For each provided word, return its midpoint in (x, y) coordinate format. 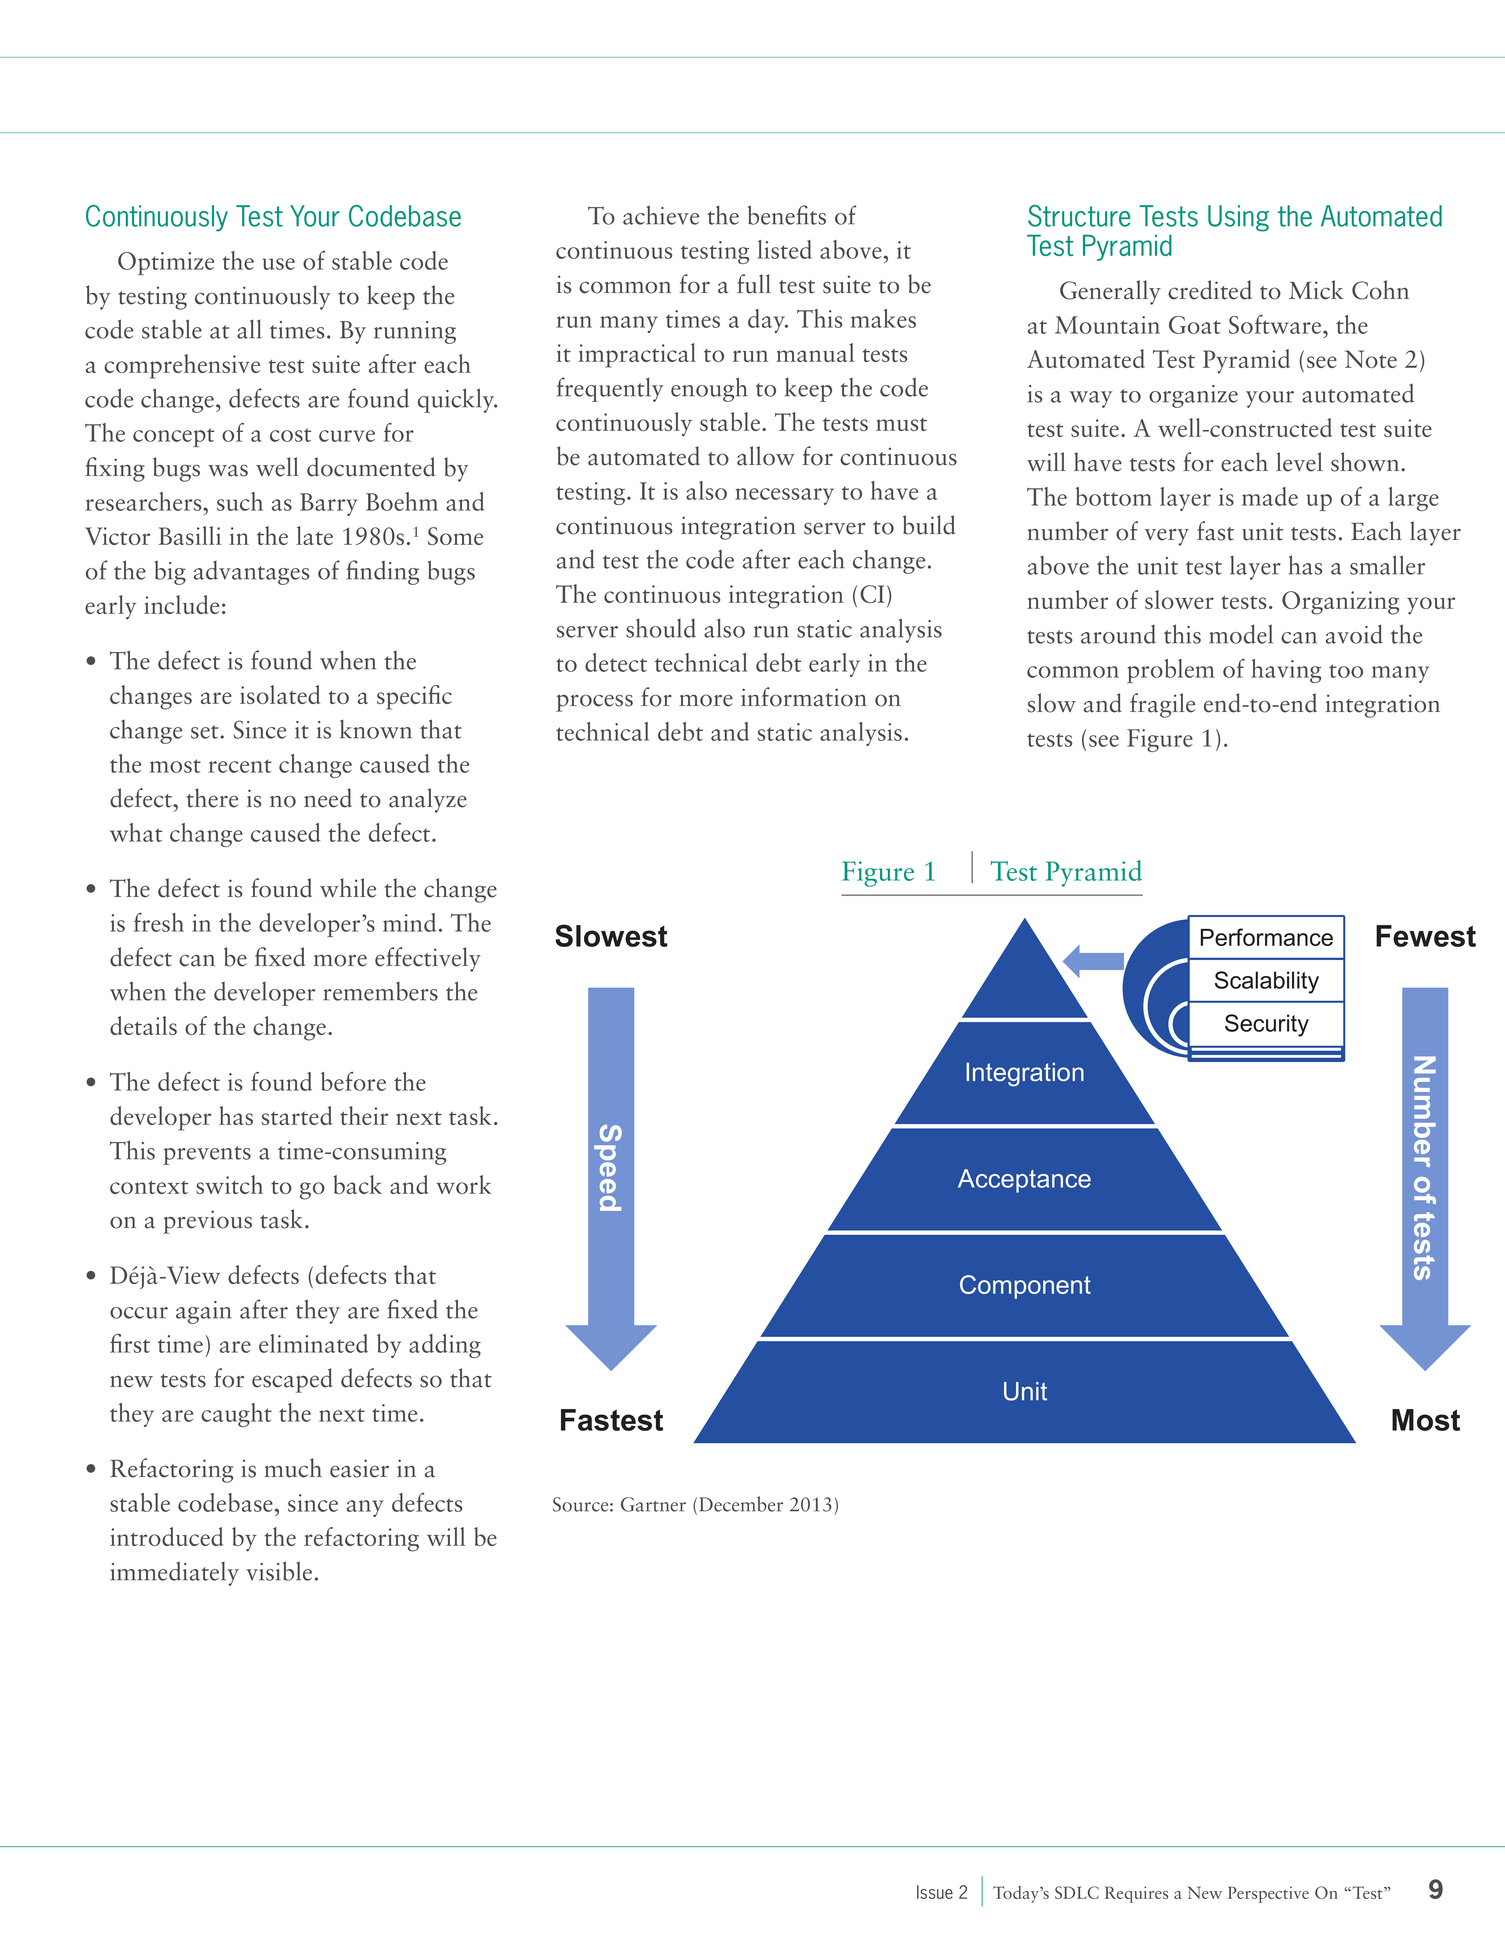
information (804, 697)
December (741, 1504)
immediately (174, 1573)
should (661, 628)
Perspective (1268, 1894)
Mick (1316, 290)
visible (279, 1571)
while (348, 888)
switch (229, 1184)
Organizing (1340, 603)
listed (785, 249)
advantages (251, 573)
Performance (1267, 937)
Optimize (166, 263)
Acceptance (1024, 1181)
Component (1025, 1287)
